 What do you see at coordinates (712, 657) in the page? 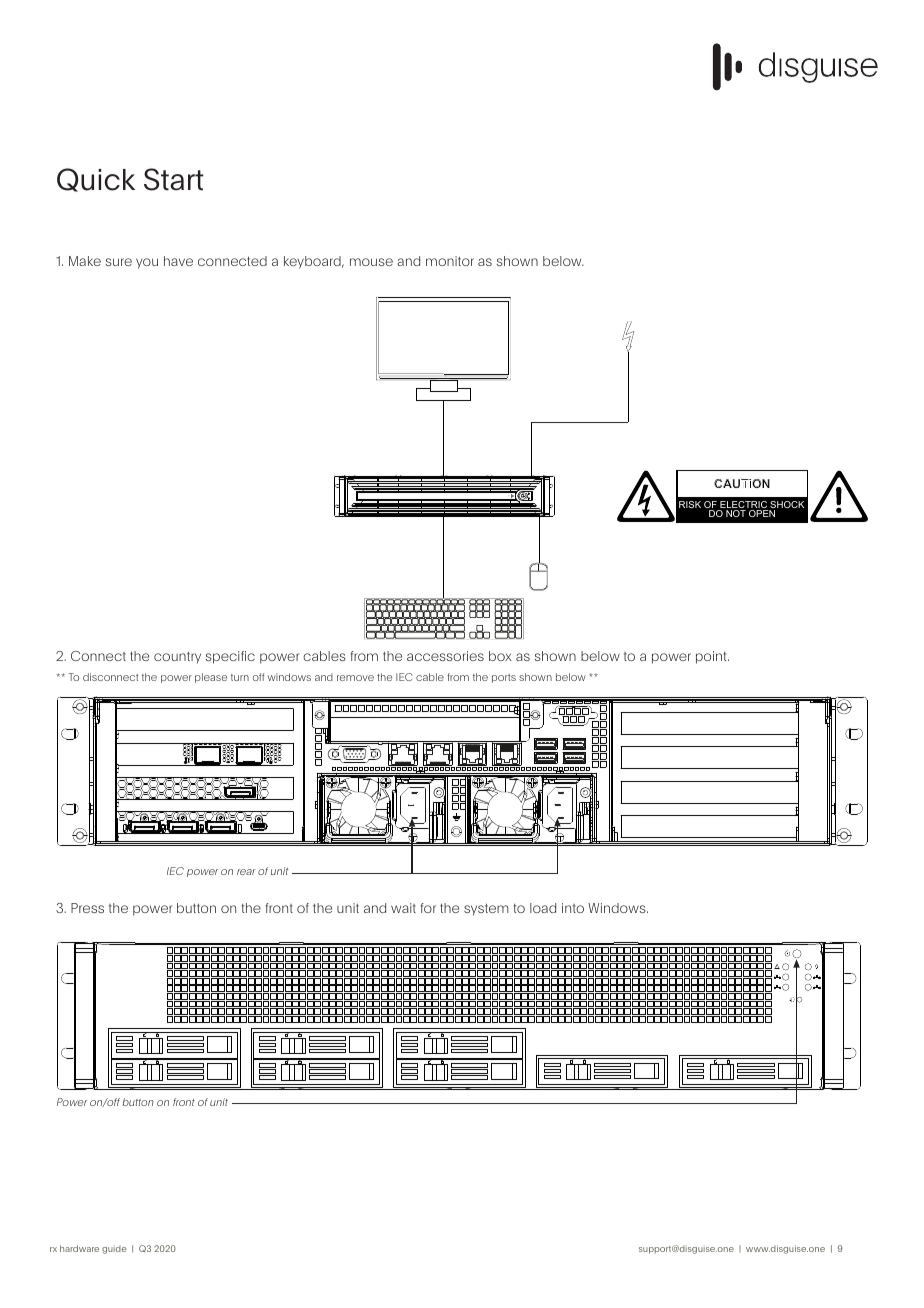
I see `point` at bounding box center [712, 657].
